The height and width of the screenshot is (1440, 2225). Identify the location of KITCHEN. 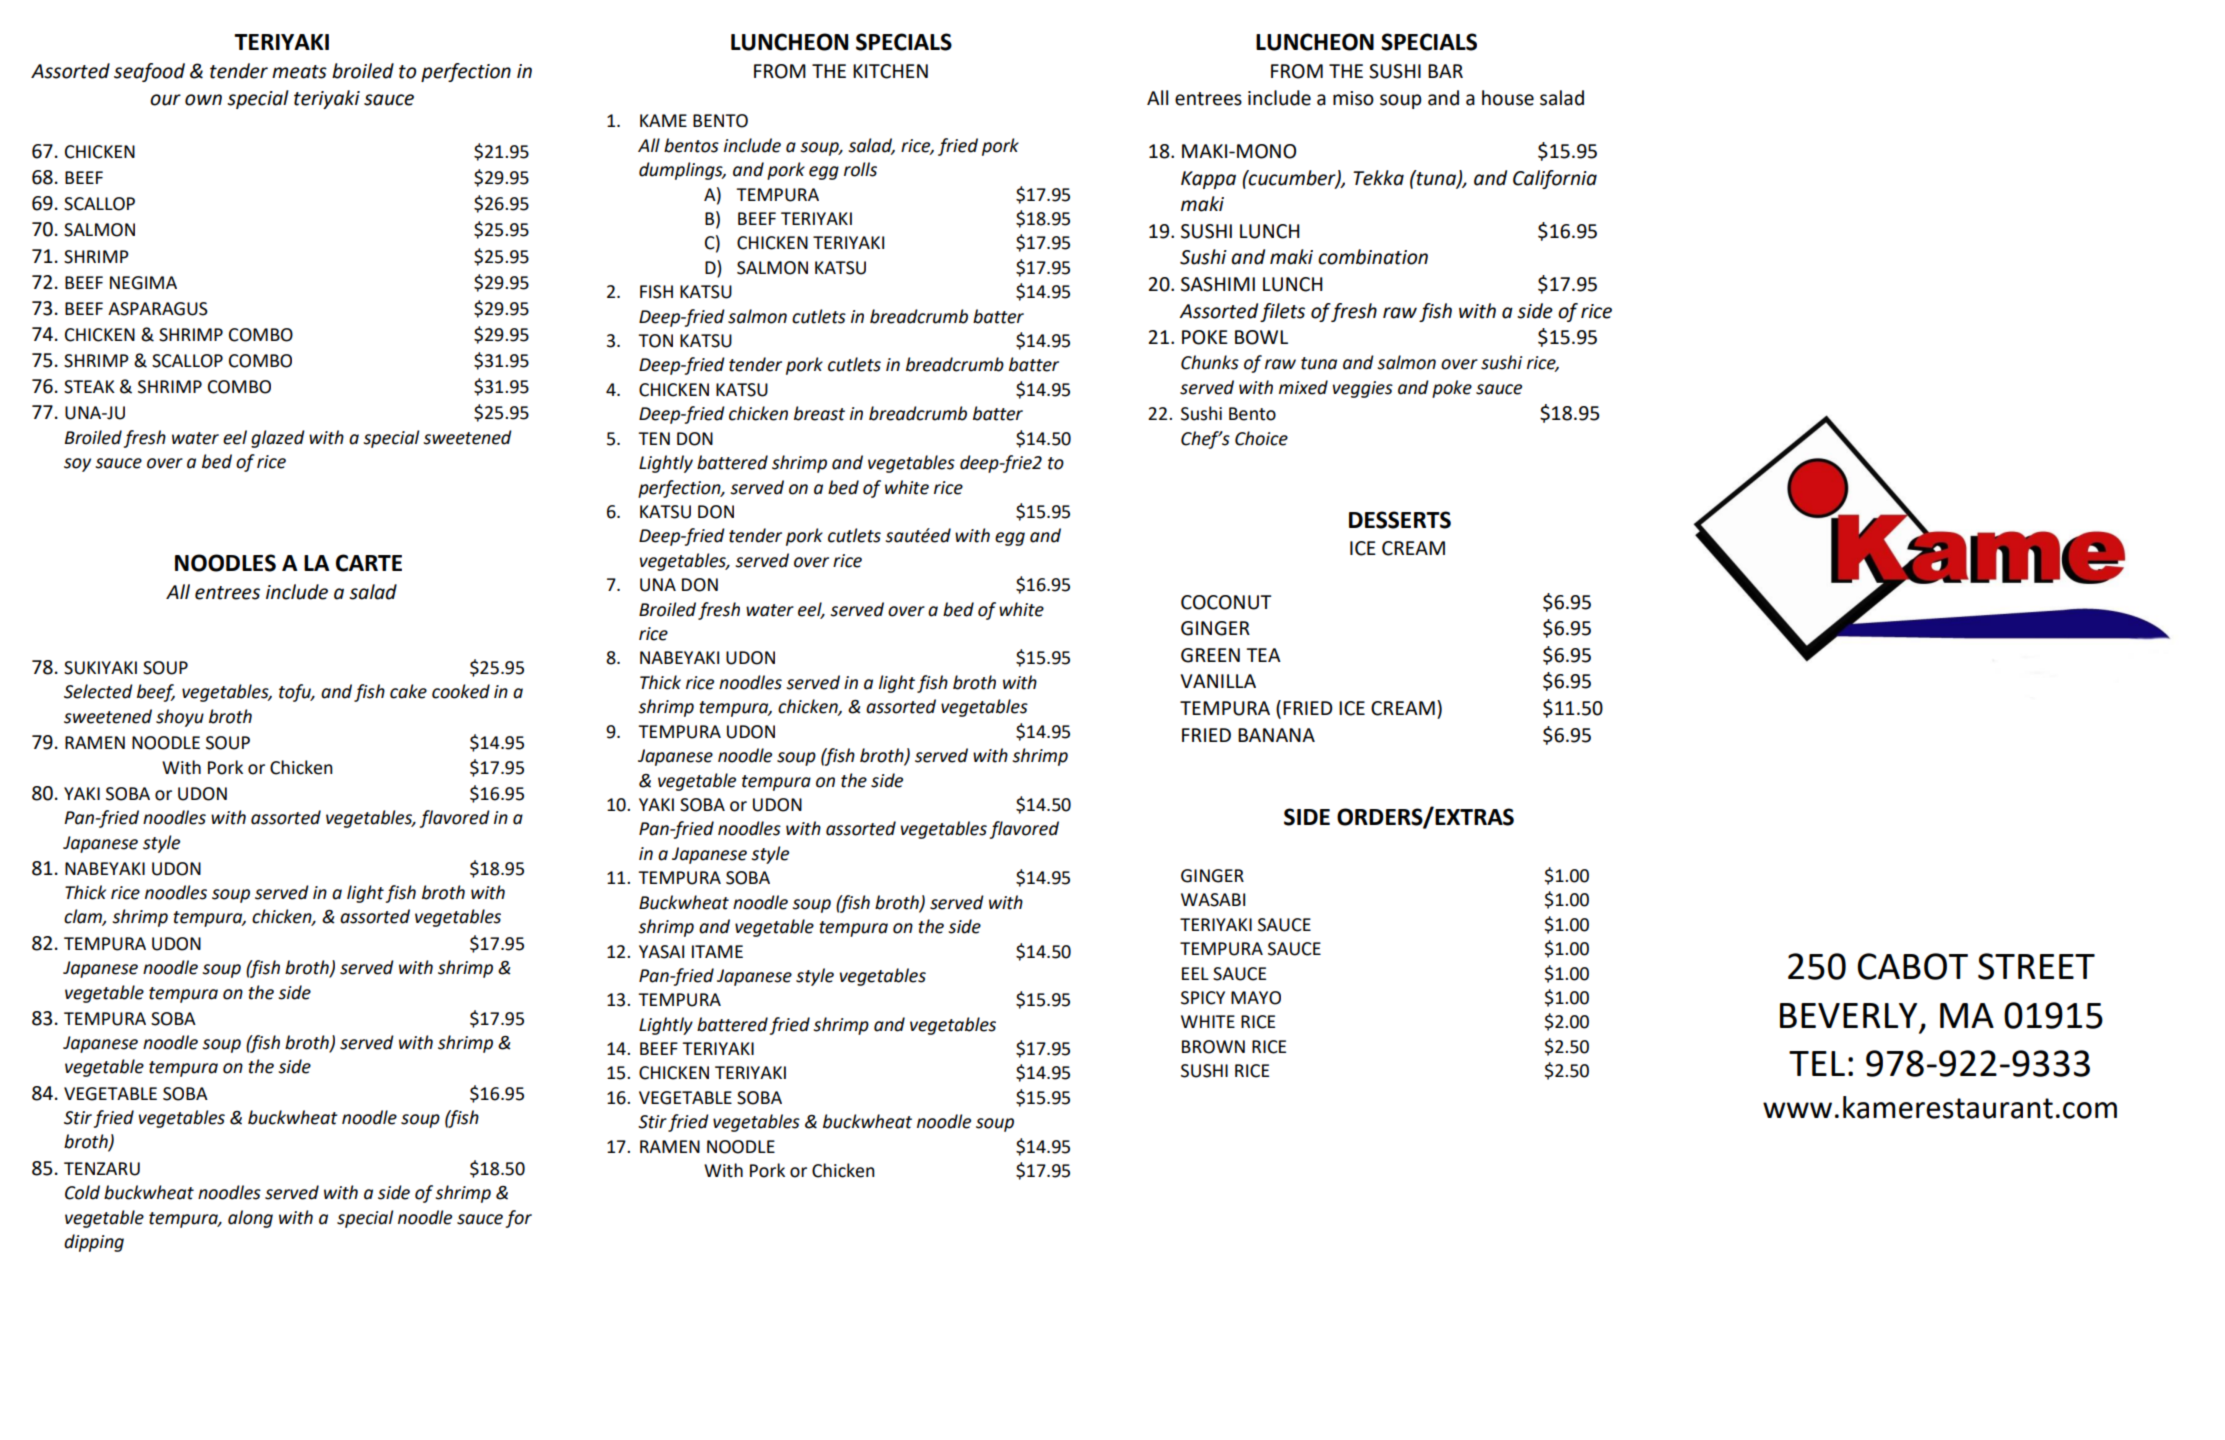
(890, 71).
